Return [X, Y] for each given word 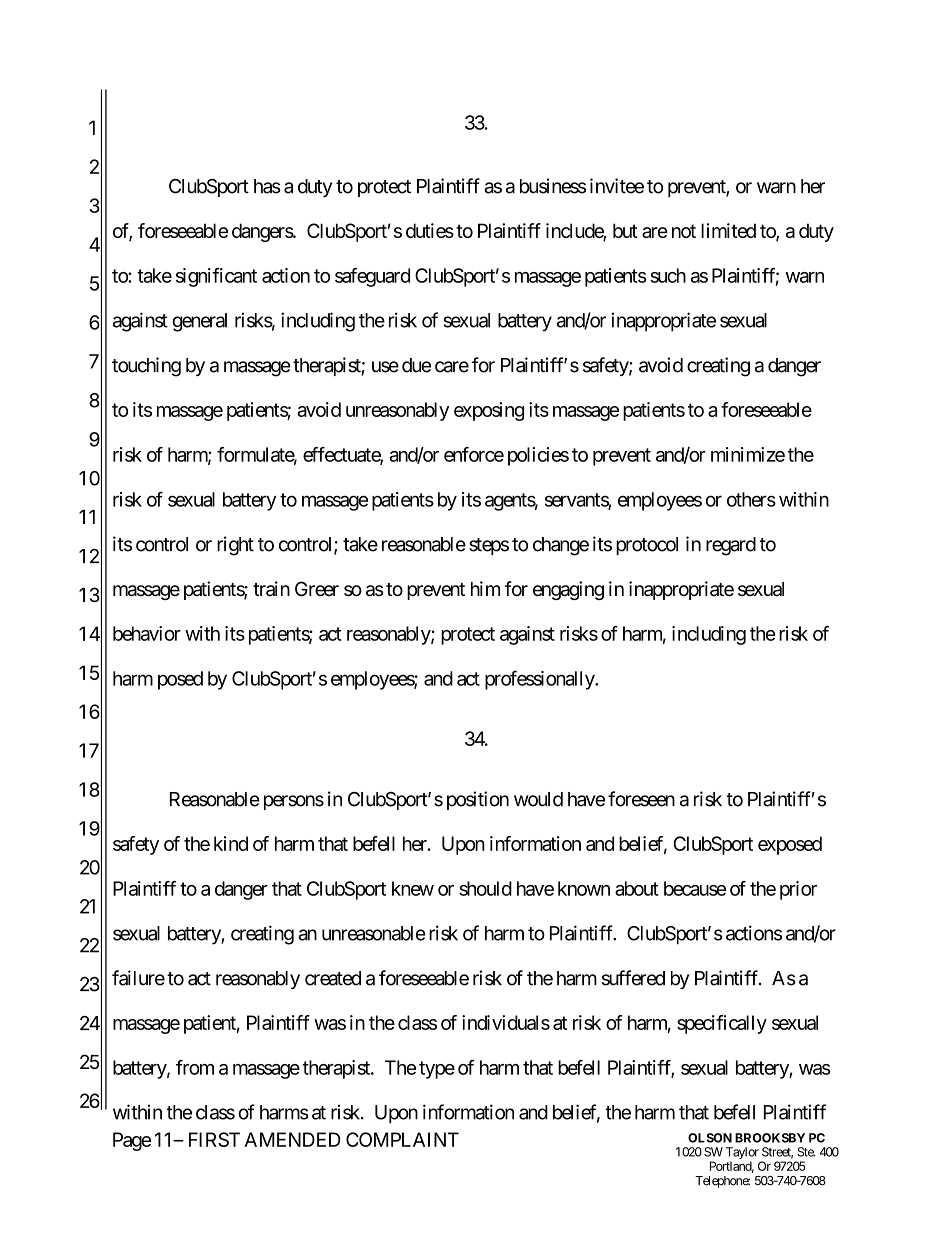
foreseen [641, 799]
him [485, 588]
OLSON [710, 1138]
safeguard [372, 277]
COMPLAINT [402, 1139]
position [478, 800]
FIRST [214, 1139]
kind [231, 843]
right [235, 546]
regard [731, 546]
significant [216, 277]
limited [728, 230]
